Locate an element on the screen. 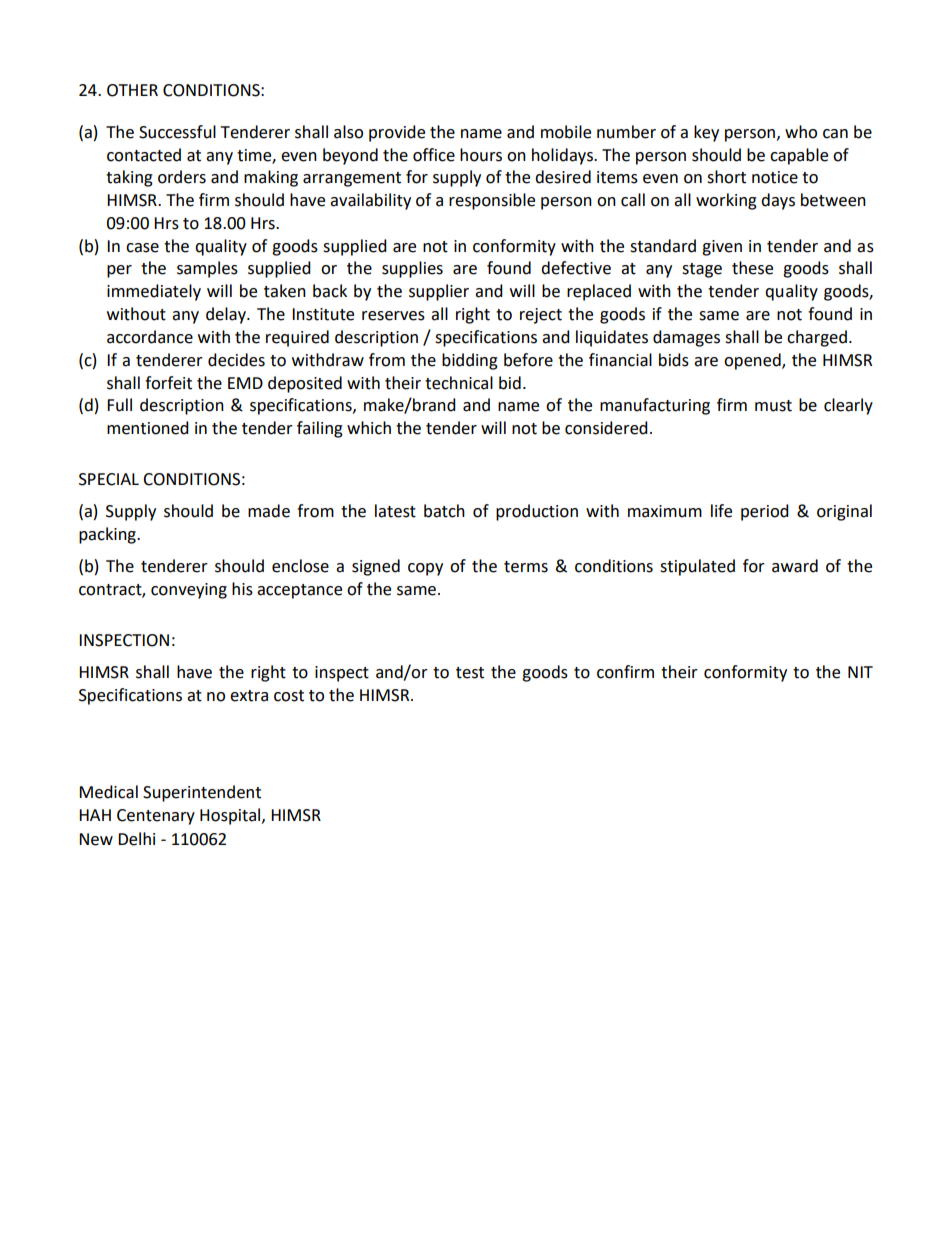 Image resolution: width=952 pixels, height=1233 pixels. batch is located at coordinates (444, 511).
